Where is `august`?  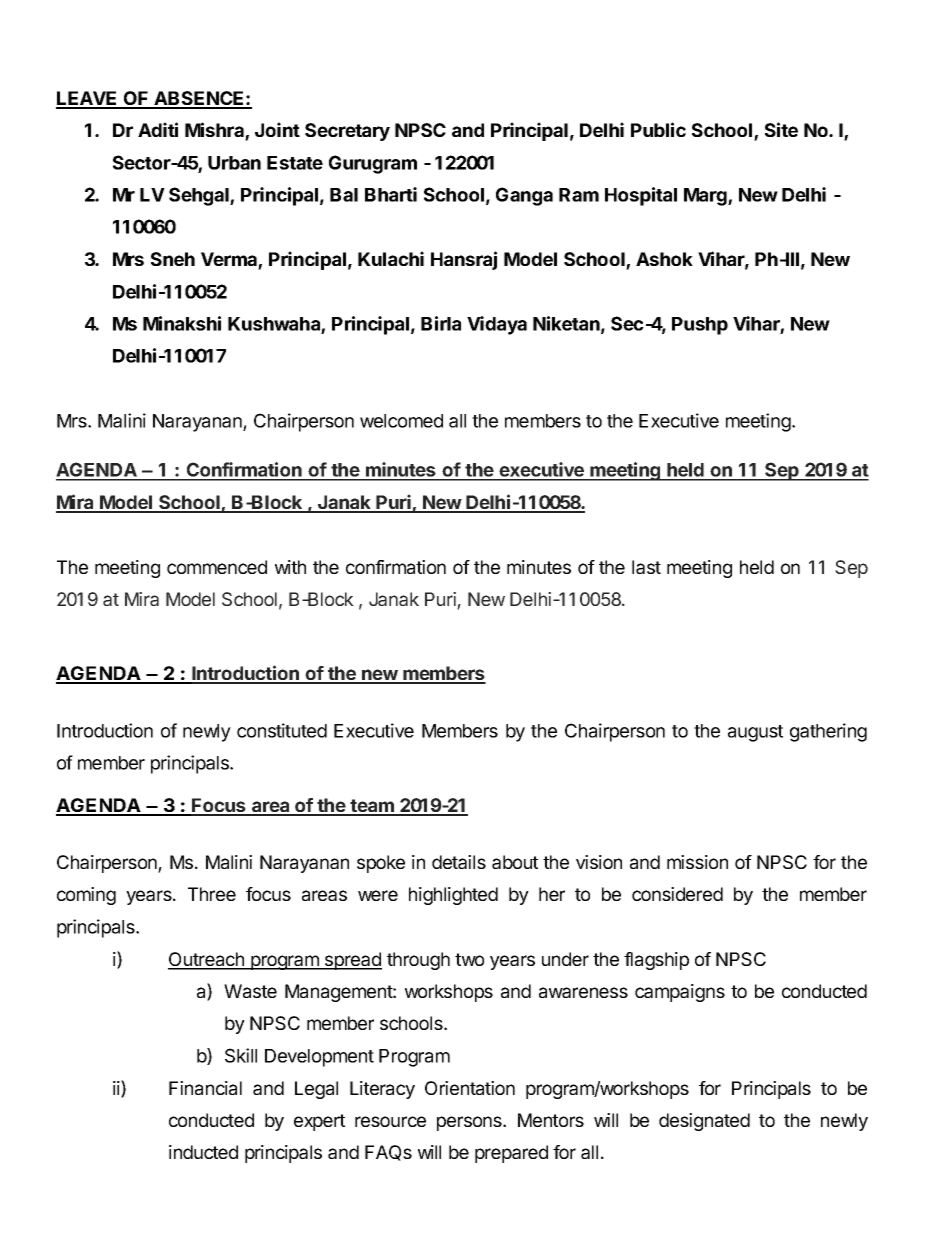
august is located at coordinates (755, 733).
